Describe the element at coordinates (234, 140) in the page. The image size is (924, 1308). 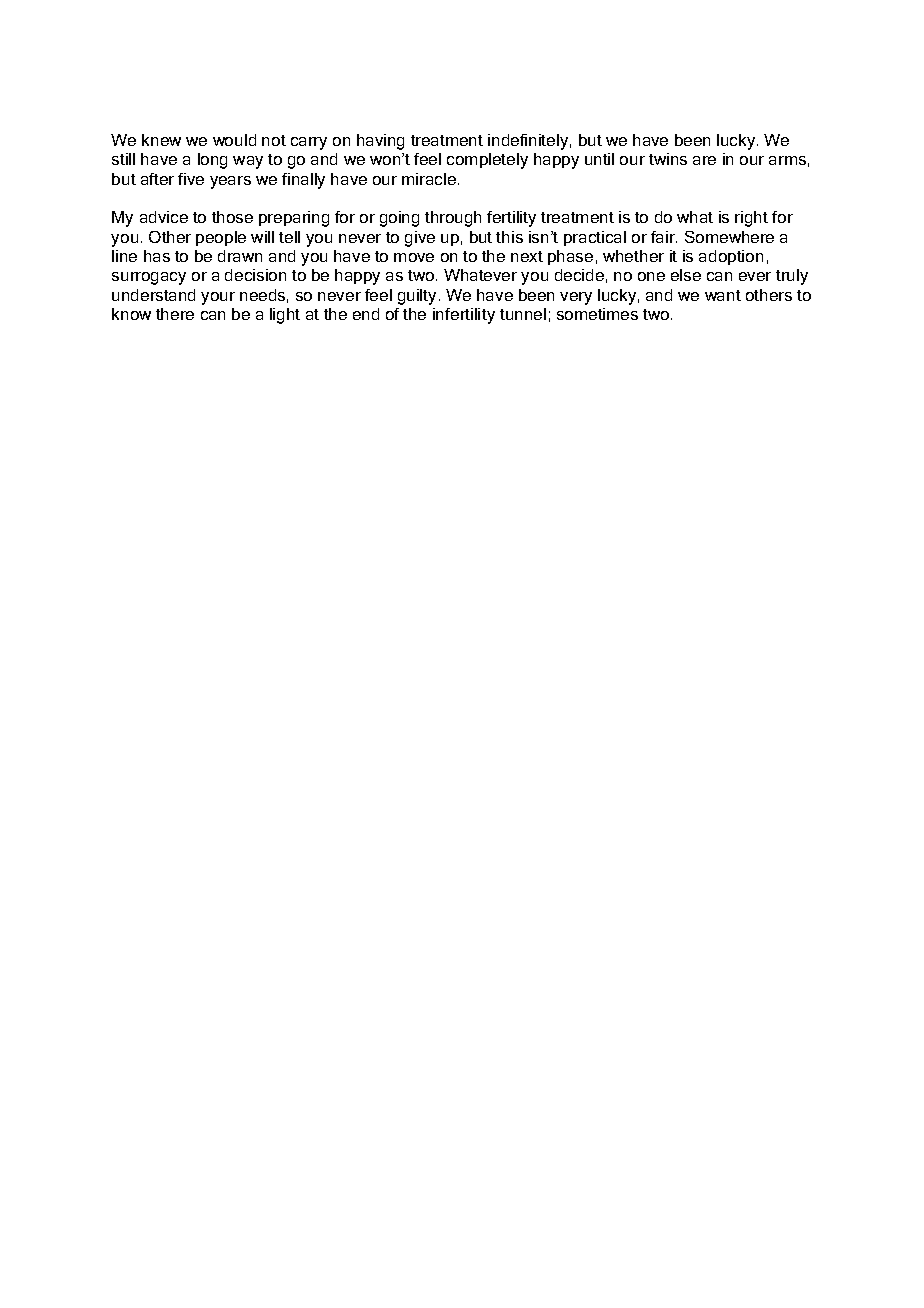
I see `would` at that location.
